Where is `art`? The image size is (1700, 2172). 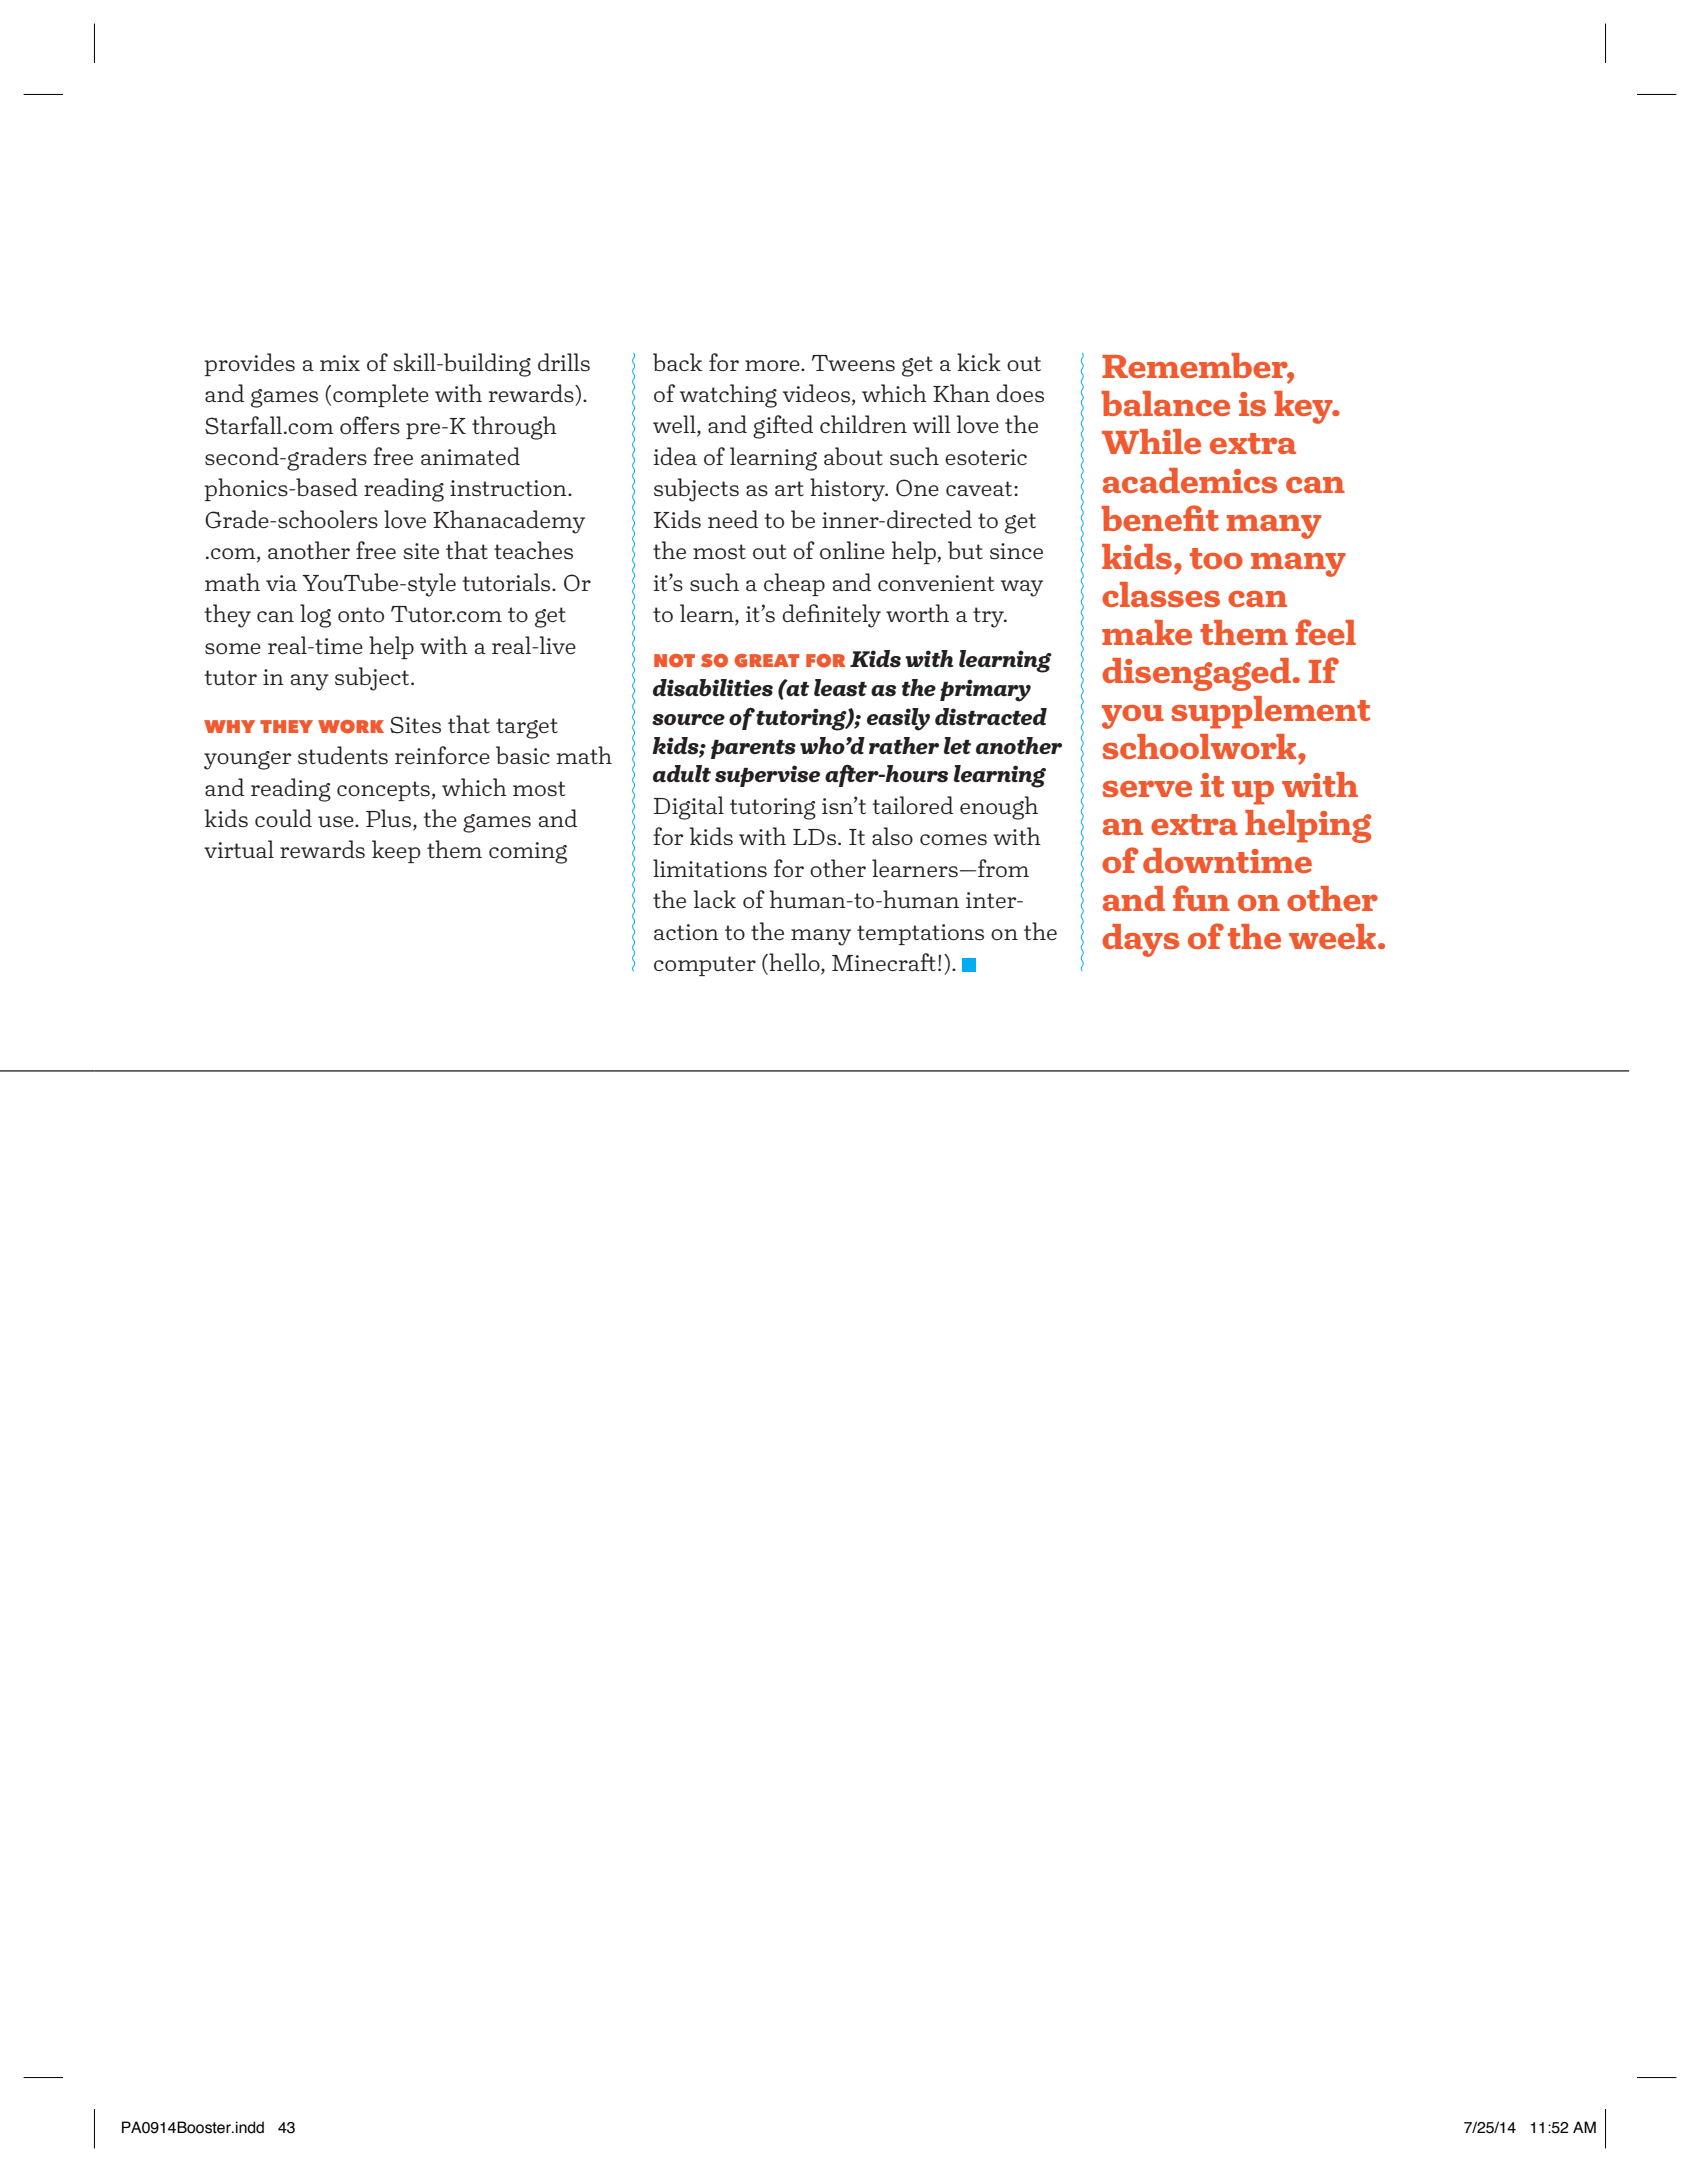 art is located at coordinates (789, 488).
